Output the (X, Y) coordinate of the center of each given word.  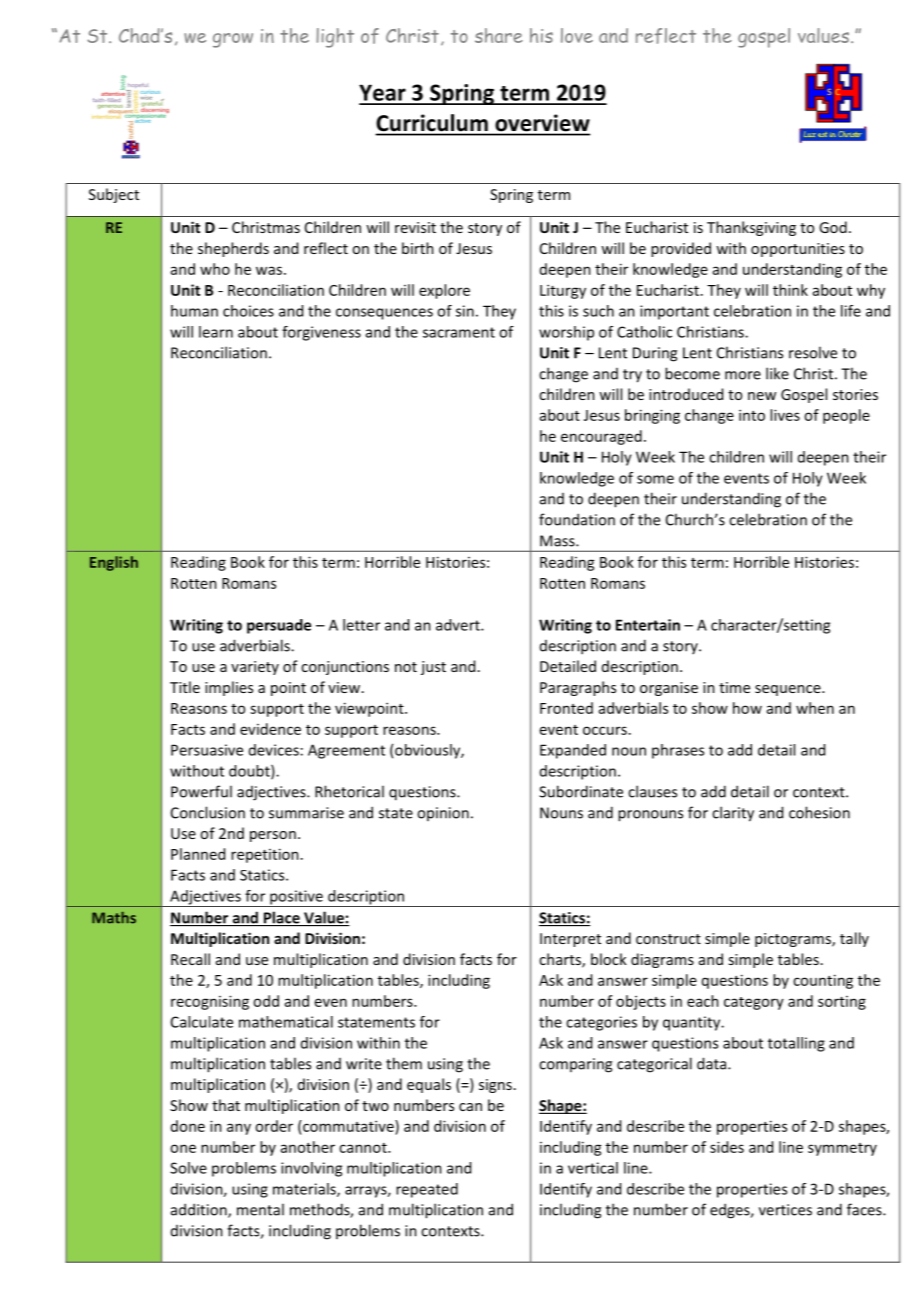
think (790, 290)
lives (785, 415)
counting (823, 981)
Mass (558, 541)
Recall (190, 959)
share (499, 35)
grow (233, 40)
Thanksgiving (751, 228)
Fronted (566, 708)
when (815, 708)
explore (444, 291)
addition (200, 1210)
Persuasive (207, 750)
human (194, 311)
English (114, 563)
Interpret (570, 940)
